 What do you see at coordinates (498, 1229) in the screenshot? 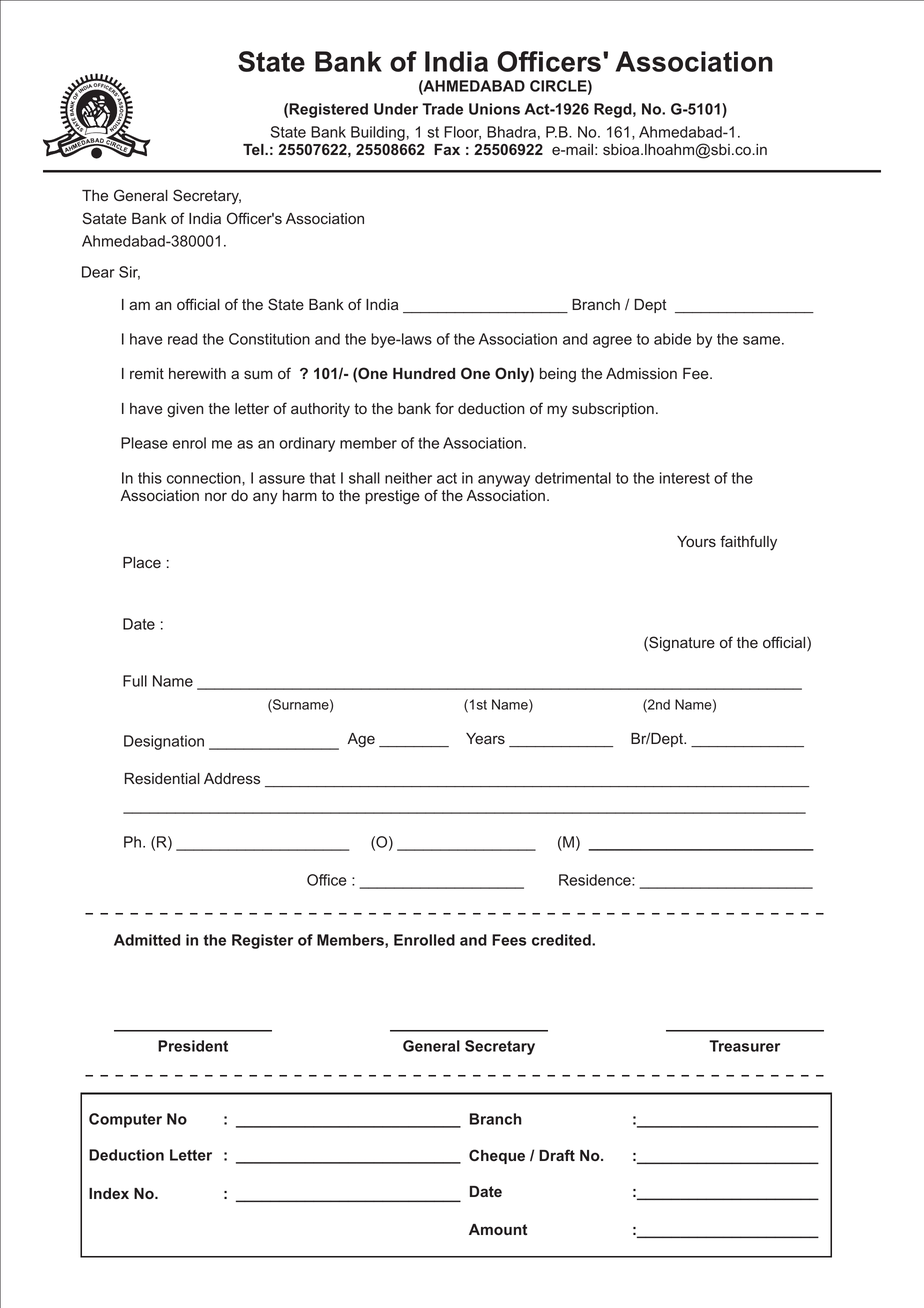
I see `Amount` at bounding box center [498, 1229].
